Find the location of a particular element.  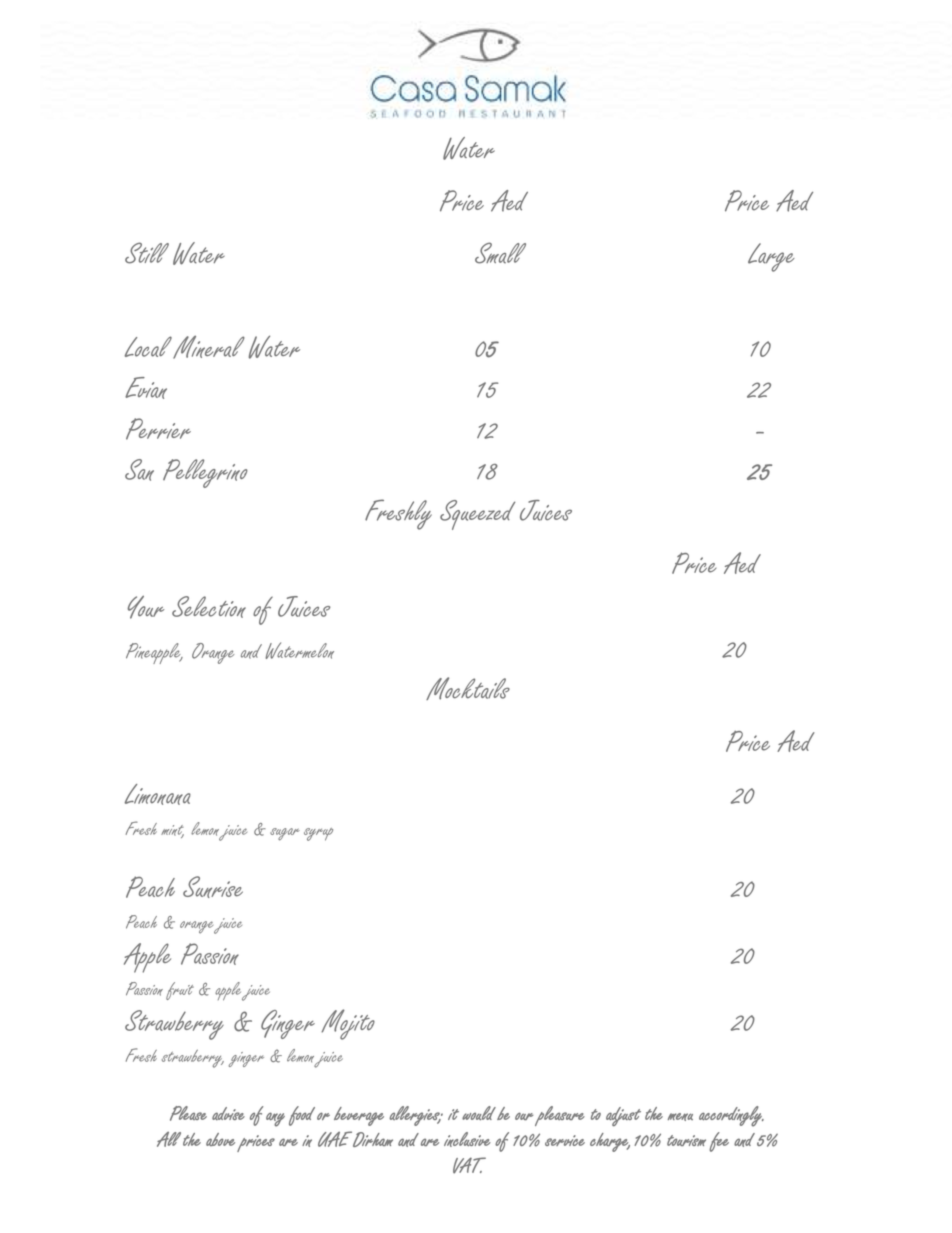

above is located at coordinates (220, 1139).
